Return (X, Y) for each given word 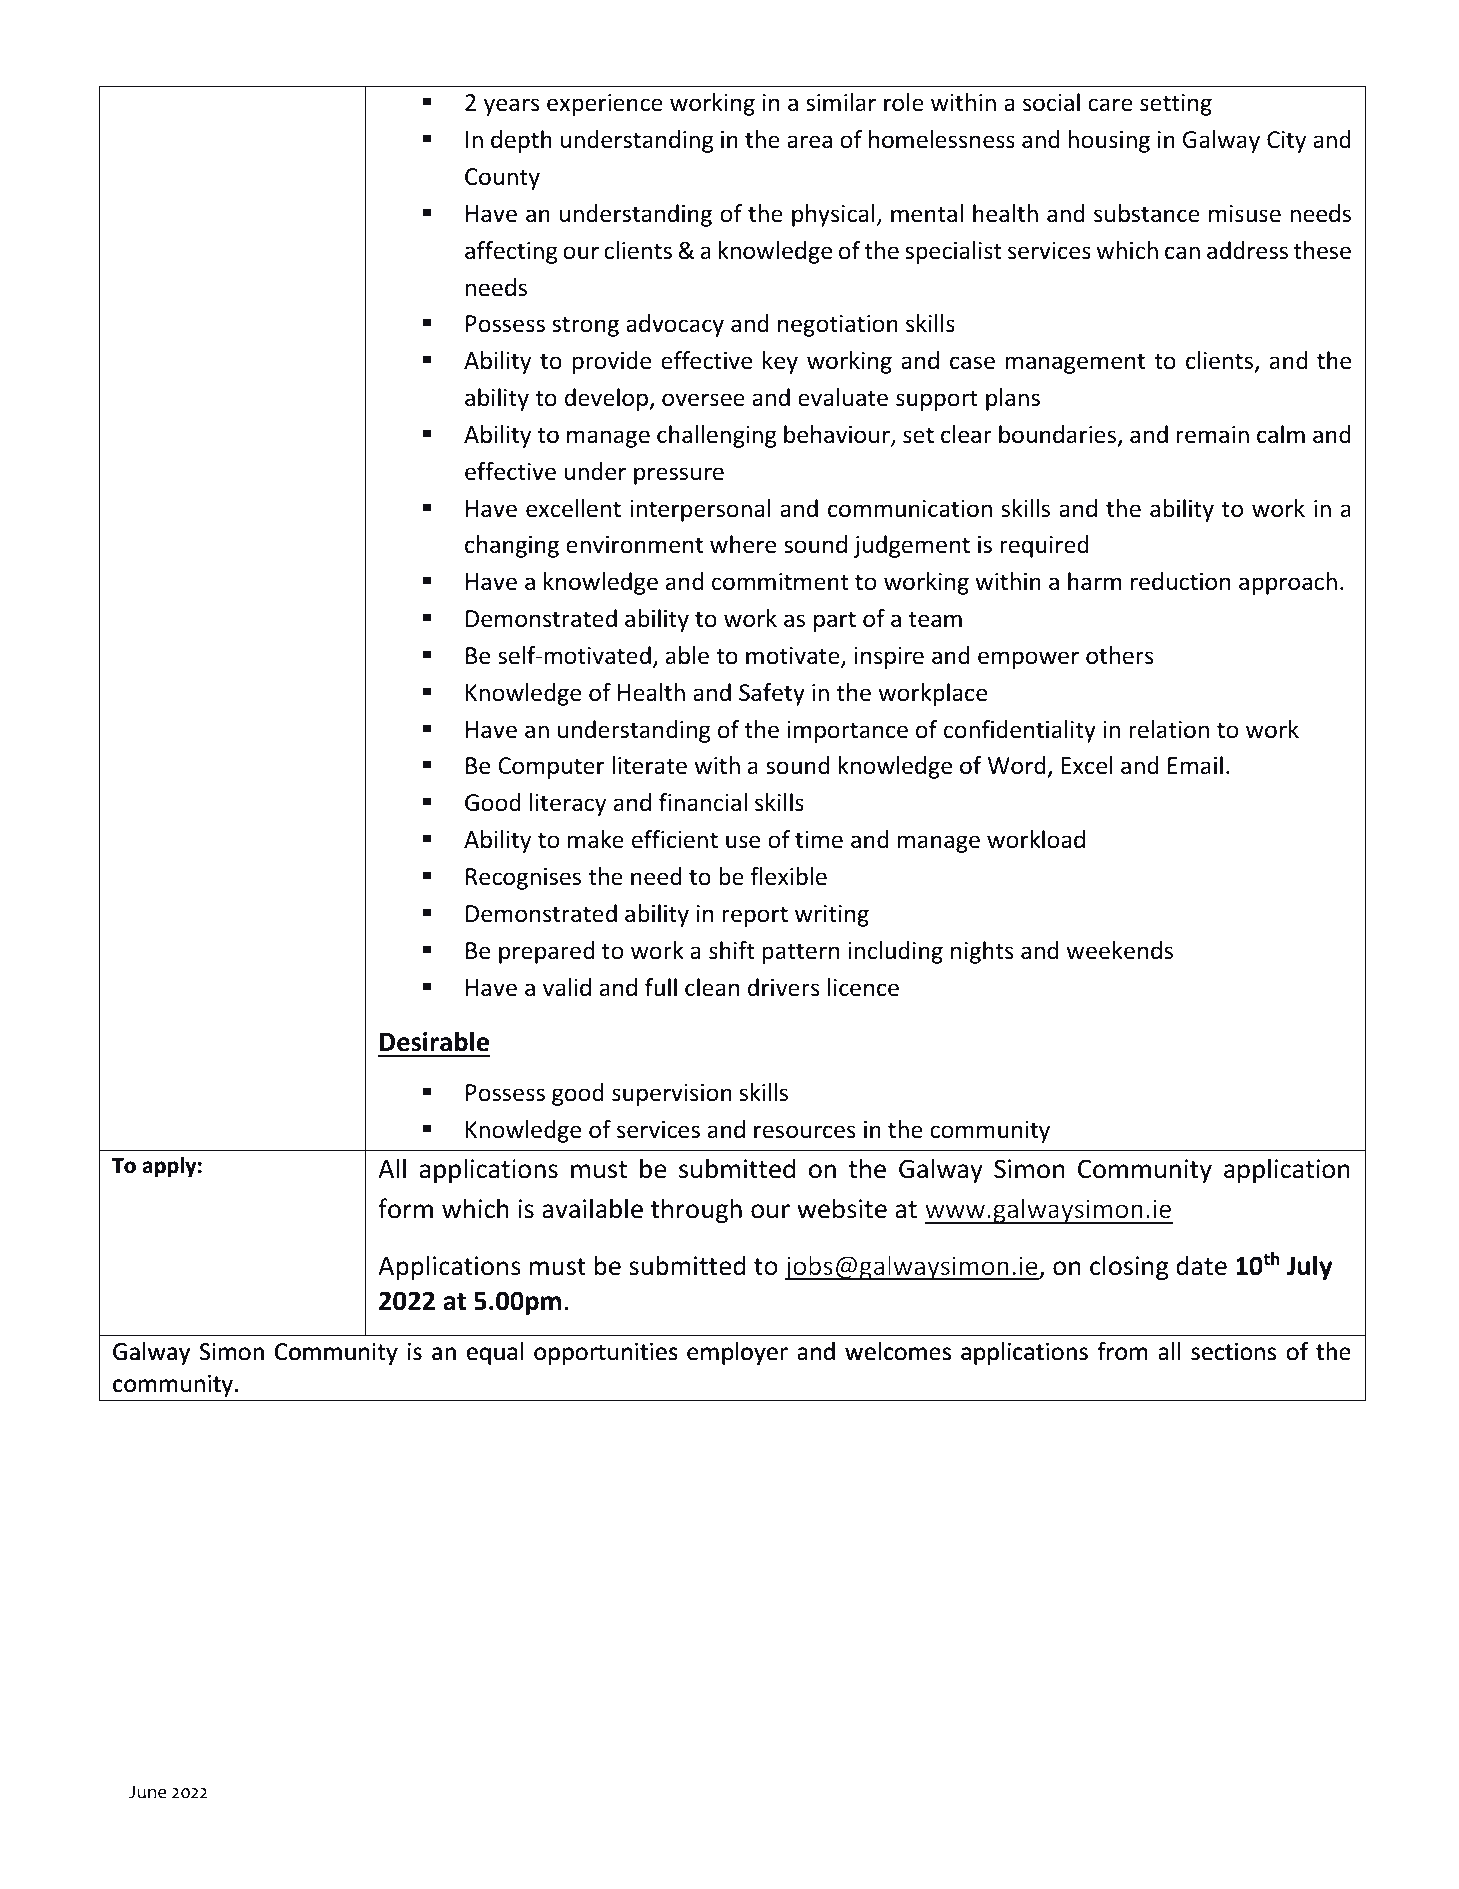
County (502, 179)
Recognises (523, 879)
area (809, 142)
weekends (1119, 950)
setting (1176, 105)
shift (732, 950)
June (147, 1792)
